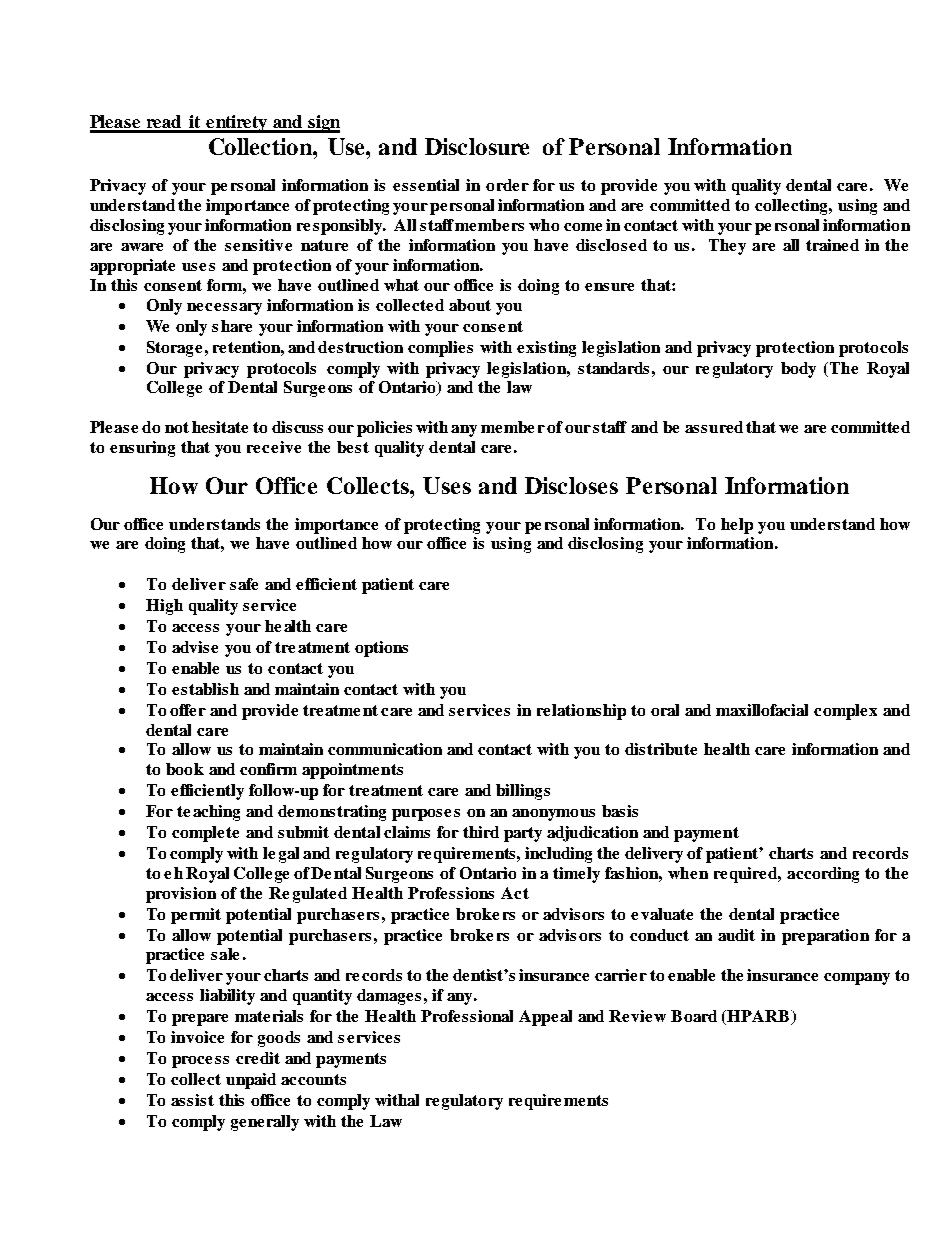 The width and height of the document is (952, 1233). Describe the element at coordinates (727, 247) in the document. I see `They` at that location.
